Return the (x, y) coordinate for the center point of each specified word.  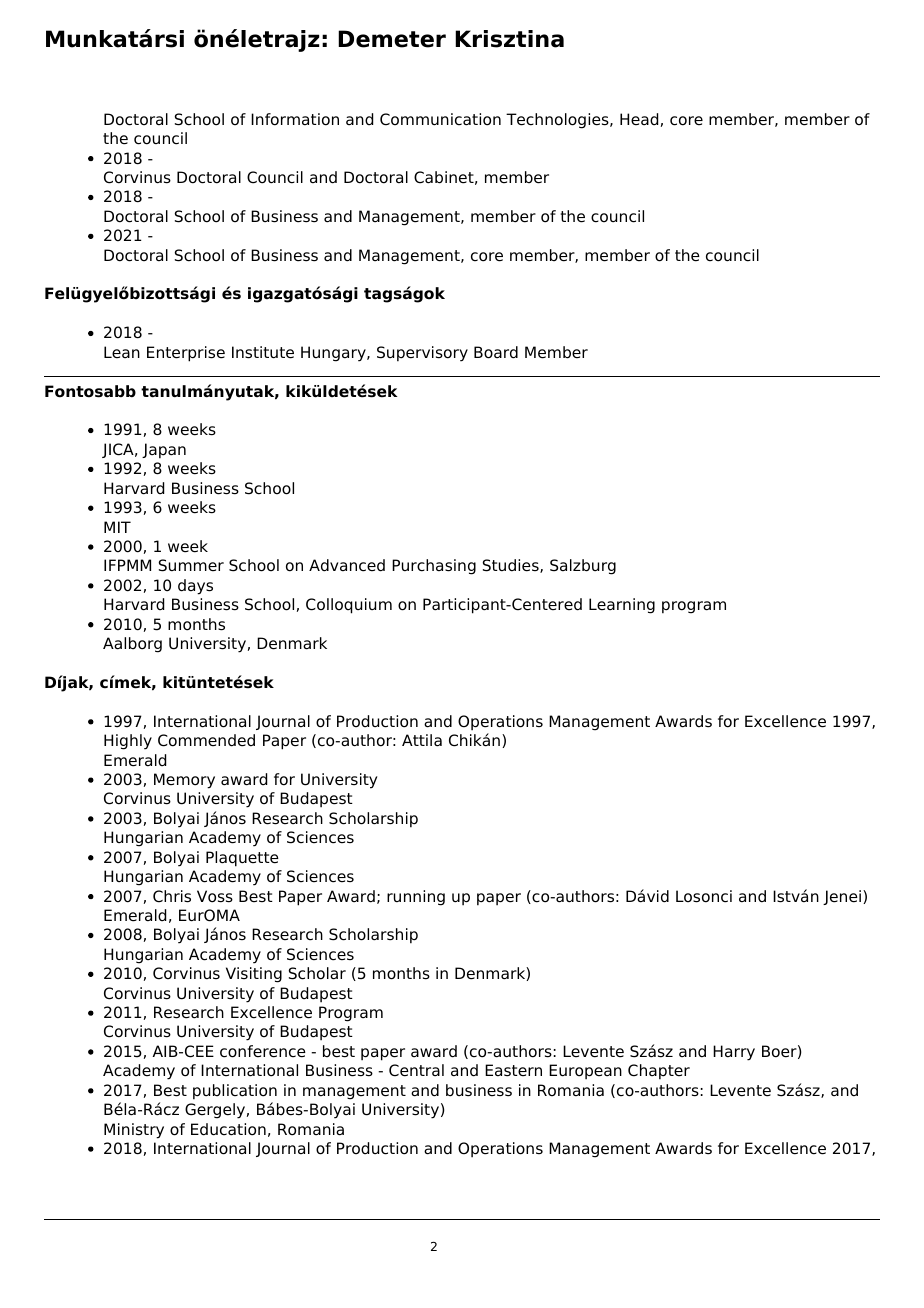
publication (235, 1092)
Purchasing (434, 567)
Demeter (392, 39)
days (195, 587)
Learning (622, 606)
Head (639, 119)
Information (295, 119)
